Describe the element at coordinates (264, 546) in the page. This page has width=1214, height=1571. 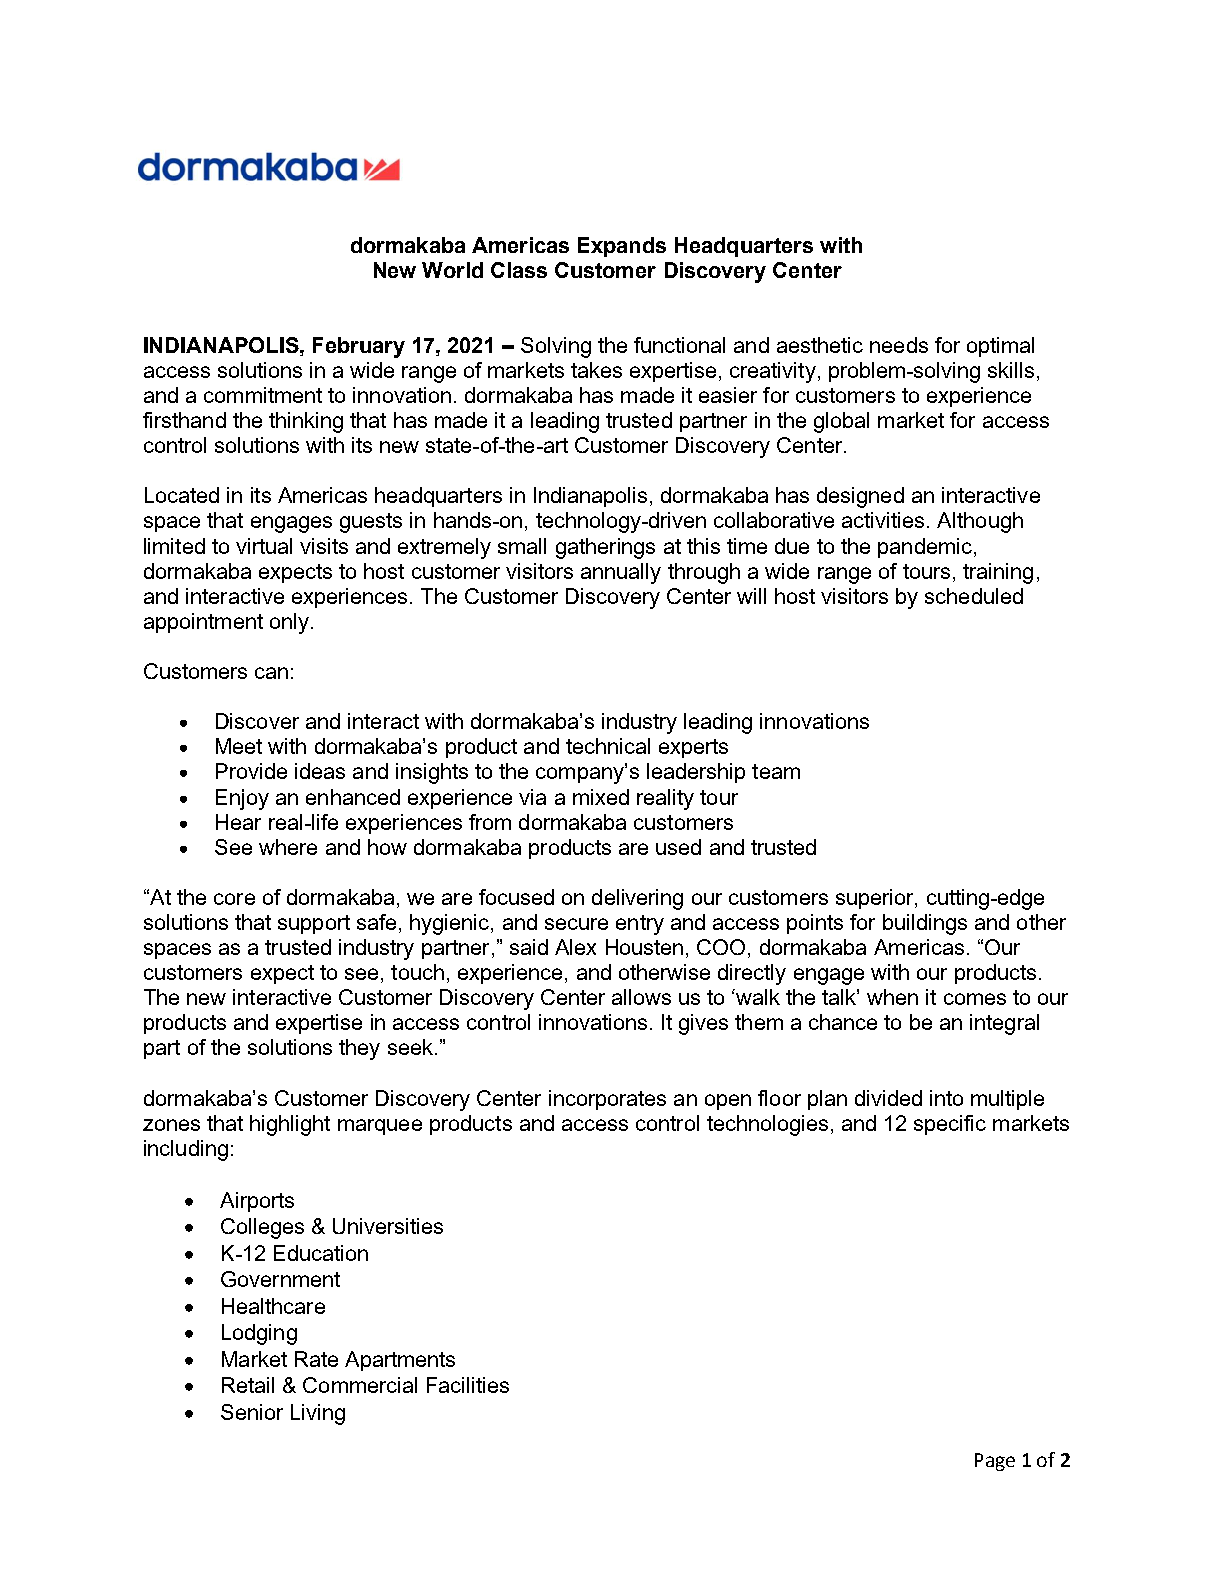
I see `virtual` at that location.
